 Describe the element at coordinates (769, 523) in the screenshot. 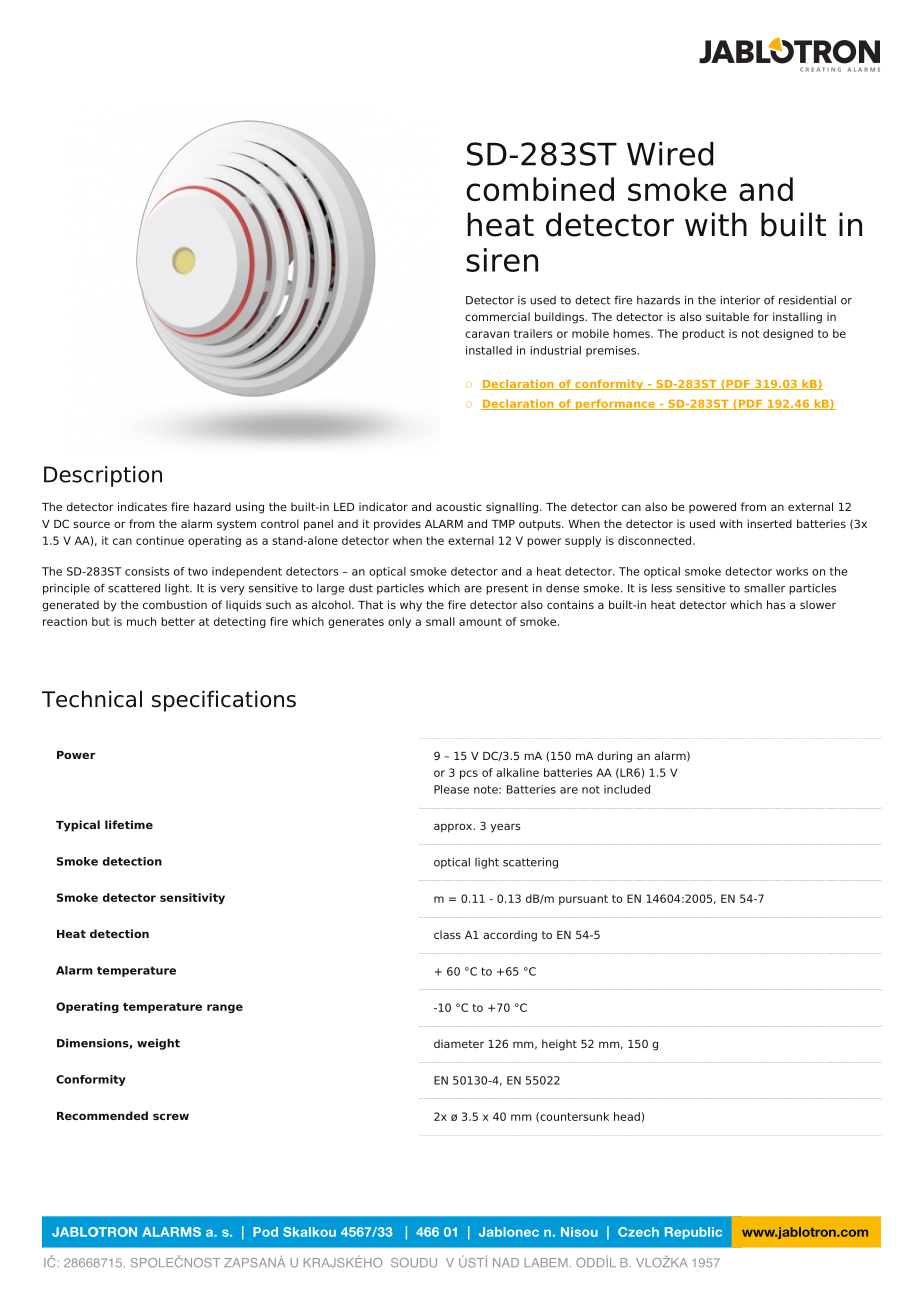

I see `inserted` at that location.
